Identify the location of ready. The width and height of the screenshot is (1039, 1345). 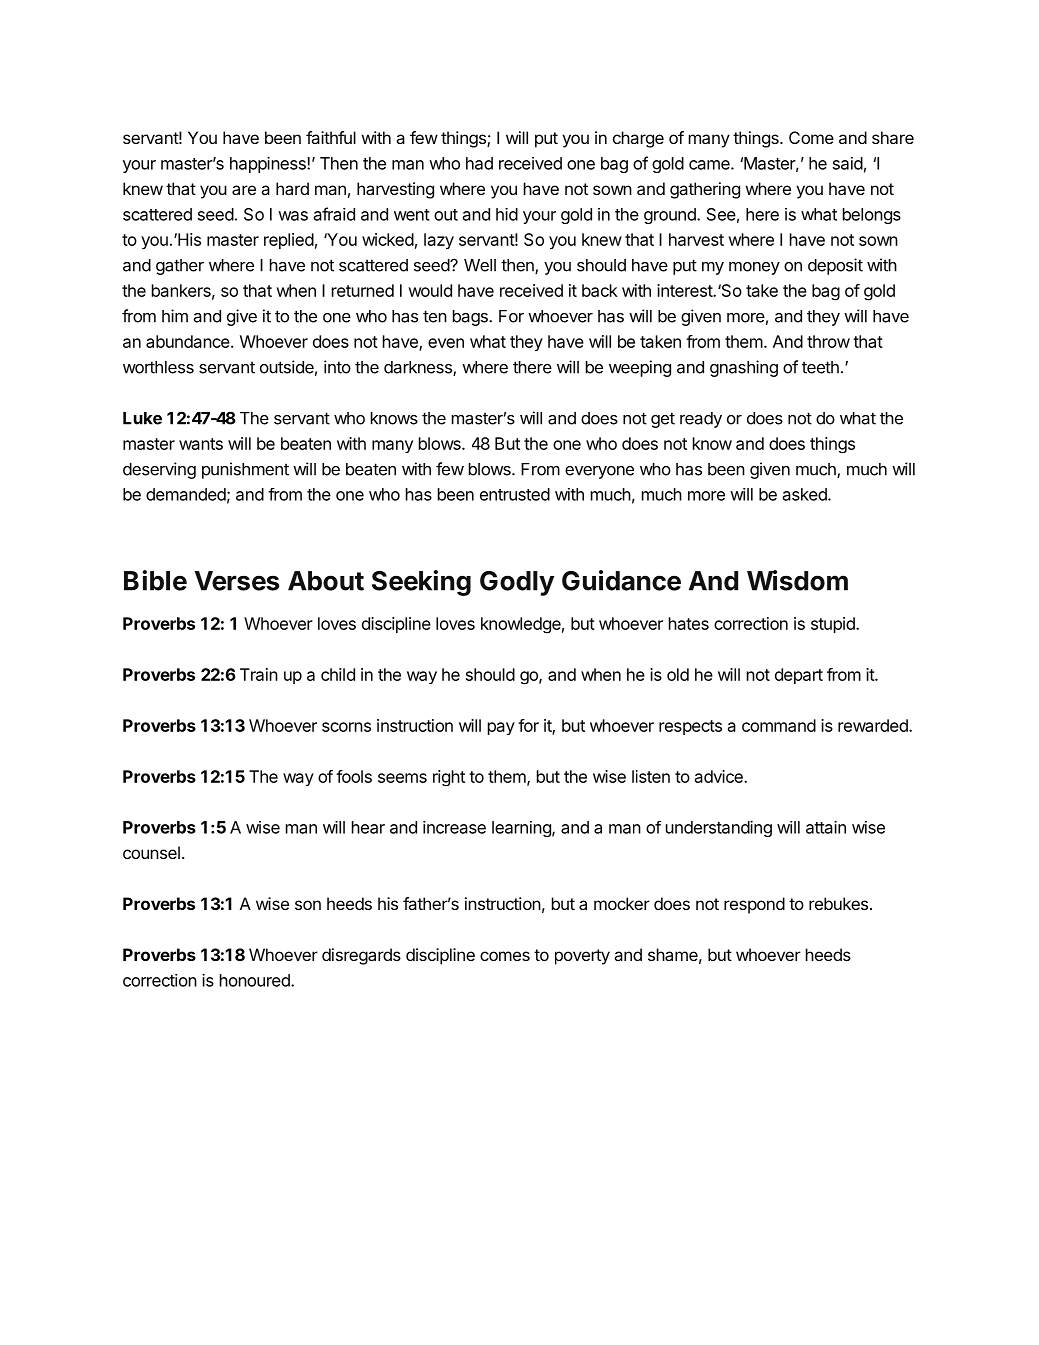
(701, 420).
